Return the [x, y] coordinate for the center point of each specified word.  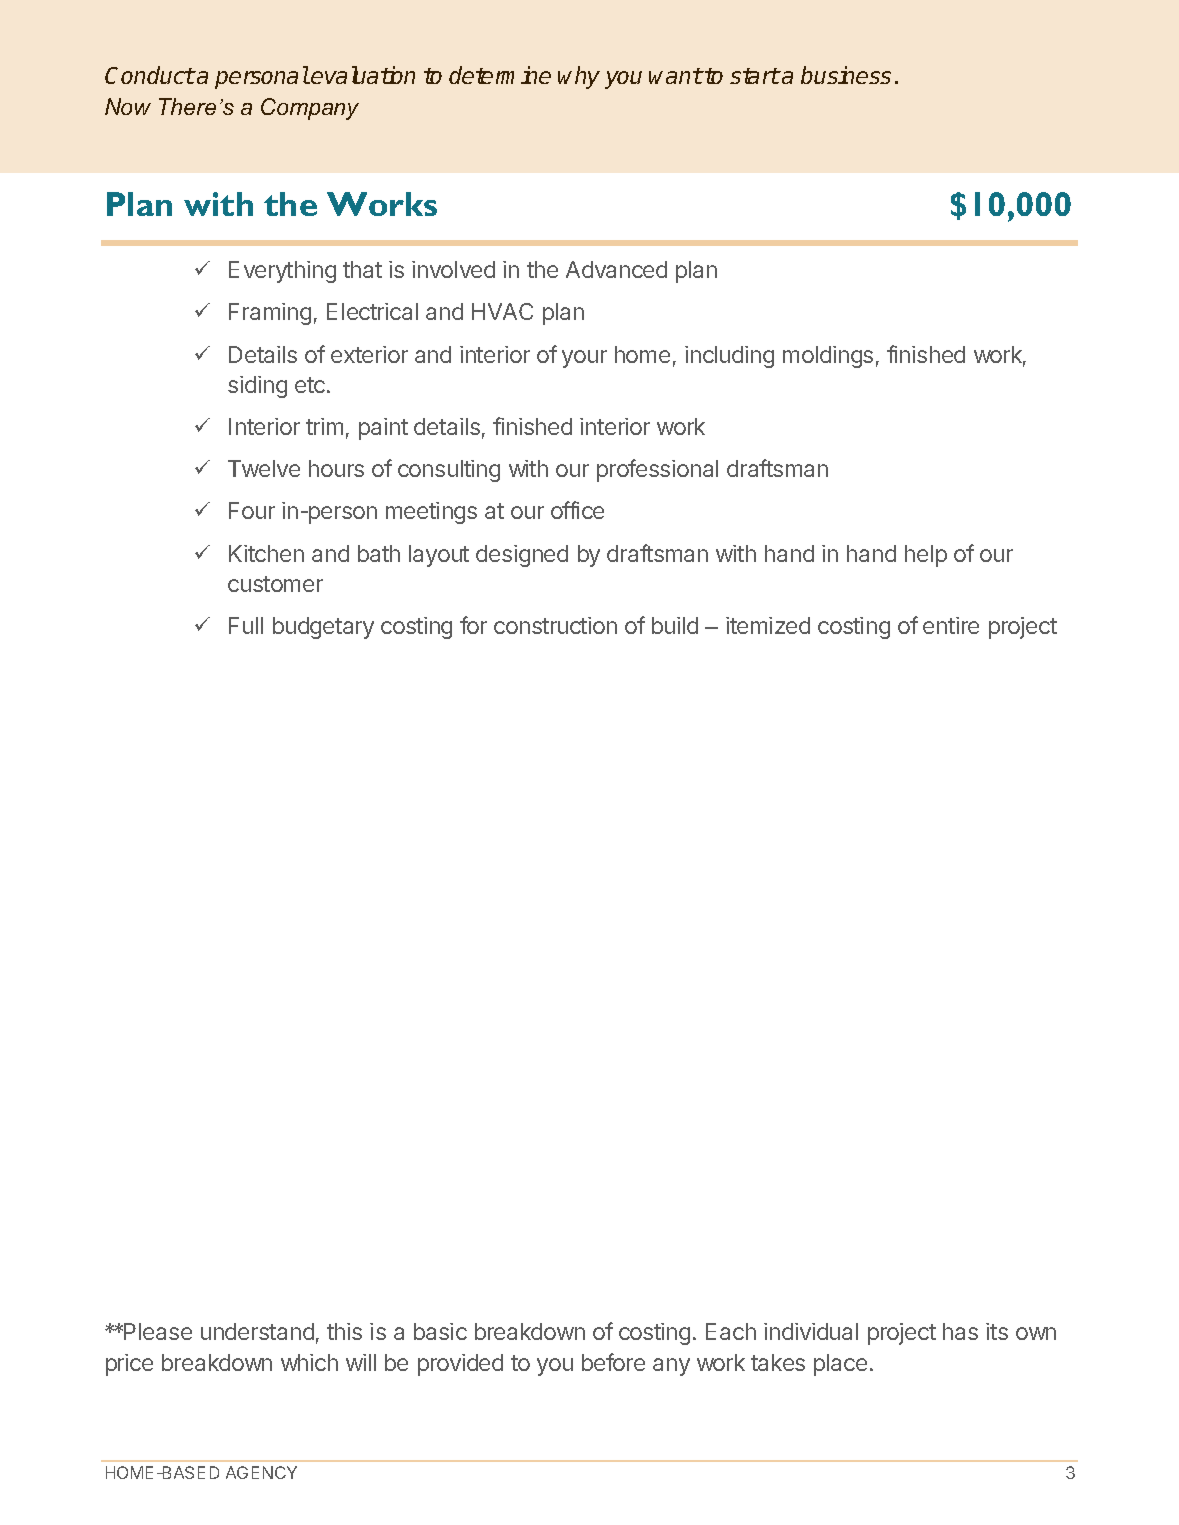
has [960, 1331]
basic [440, 1331]
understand [257, 1331]
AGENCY [261, 1472]
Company [310, 109]
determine [500, 75]
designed [522, 556]
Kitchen [266, 553]
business [846, 75]
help [926, 556]
